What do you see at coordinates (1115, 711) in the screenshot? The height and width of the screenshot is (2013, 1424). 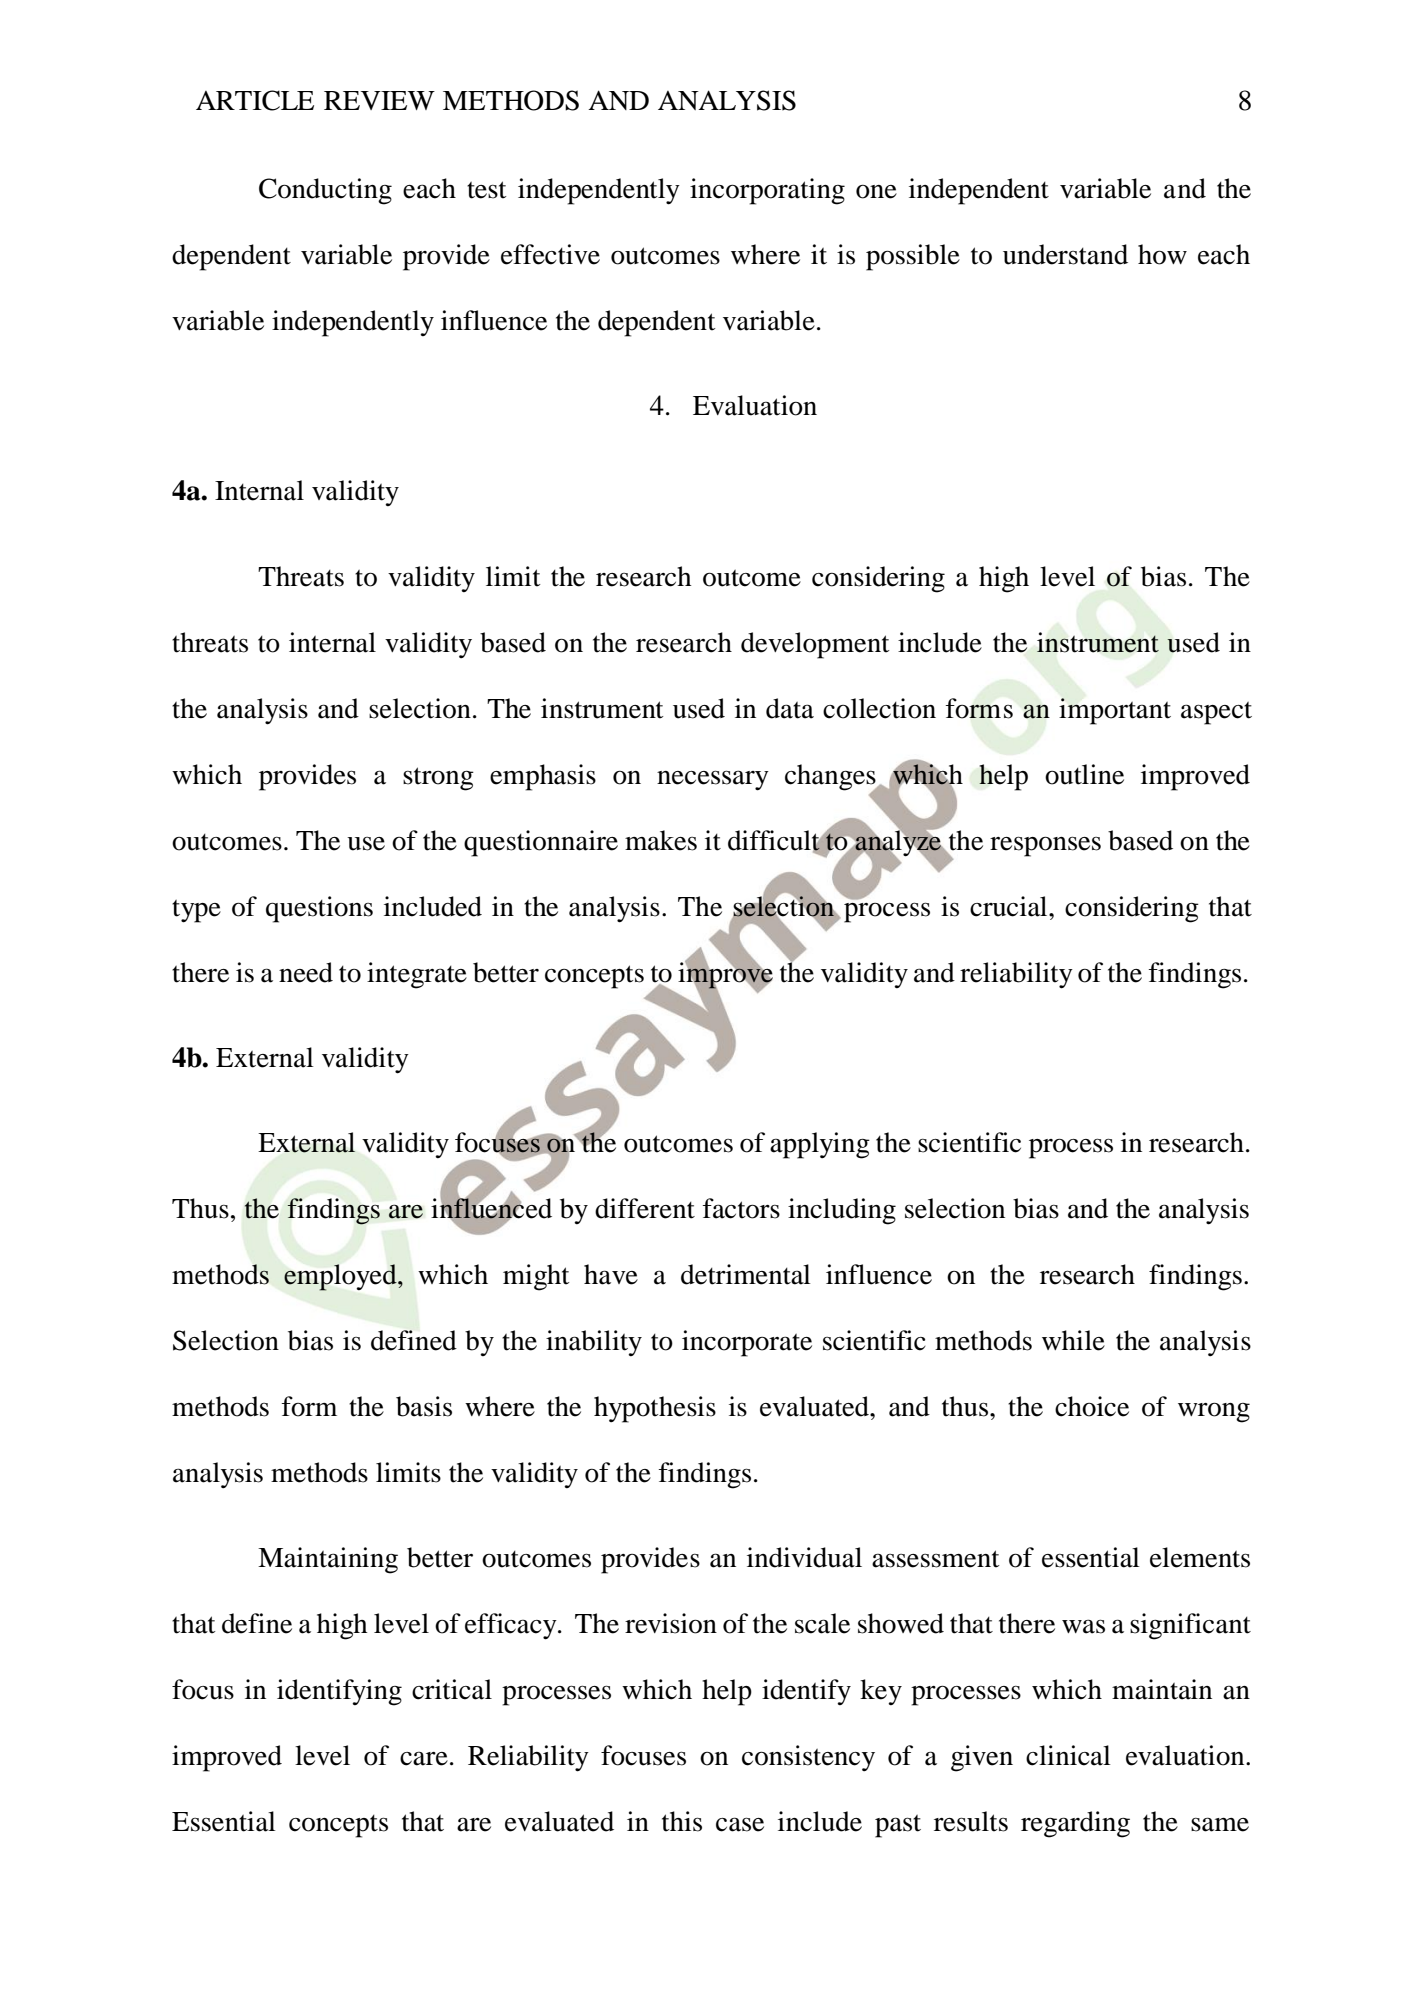 I see `important` at bounding box center [1115, 711].
